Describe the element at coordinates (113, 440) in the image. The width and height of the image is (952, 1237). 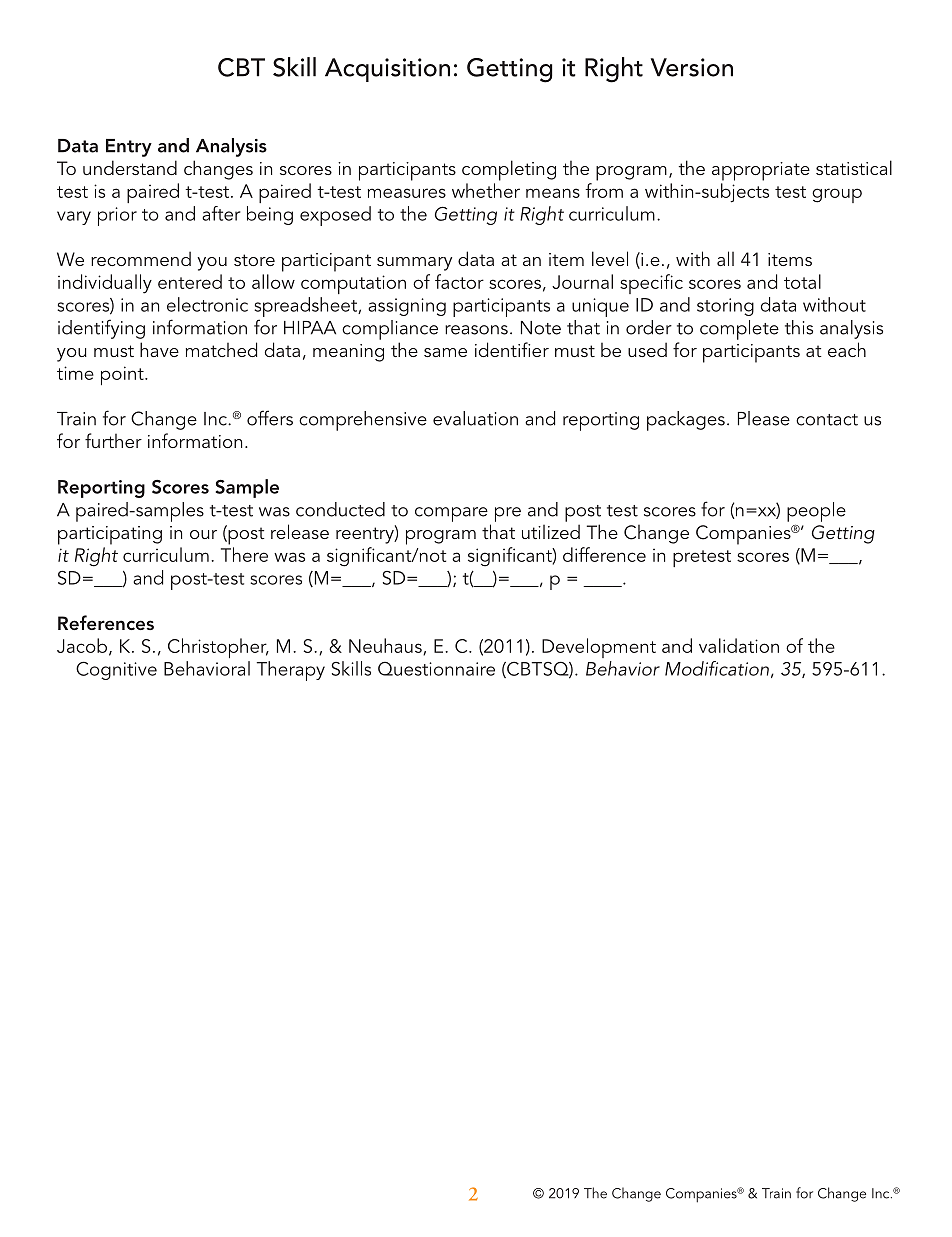
I see `further` at that location.
